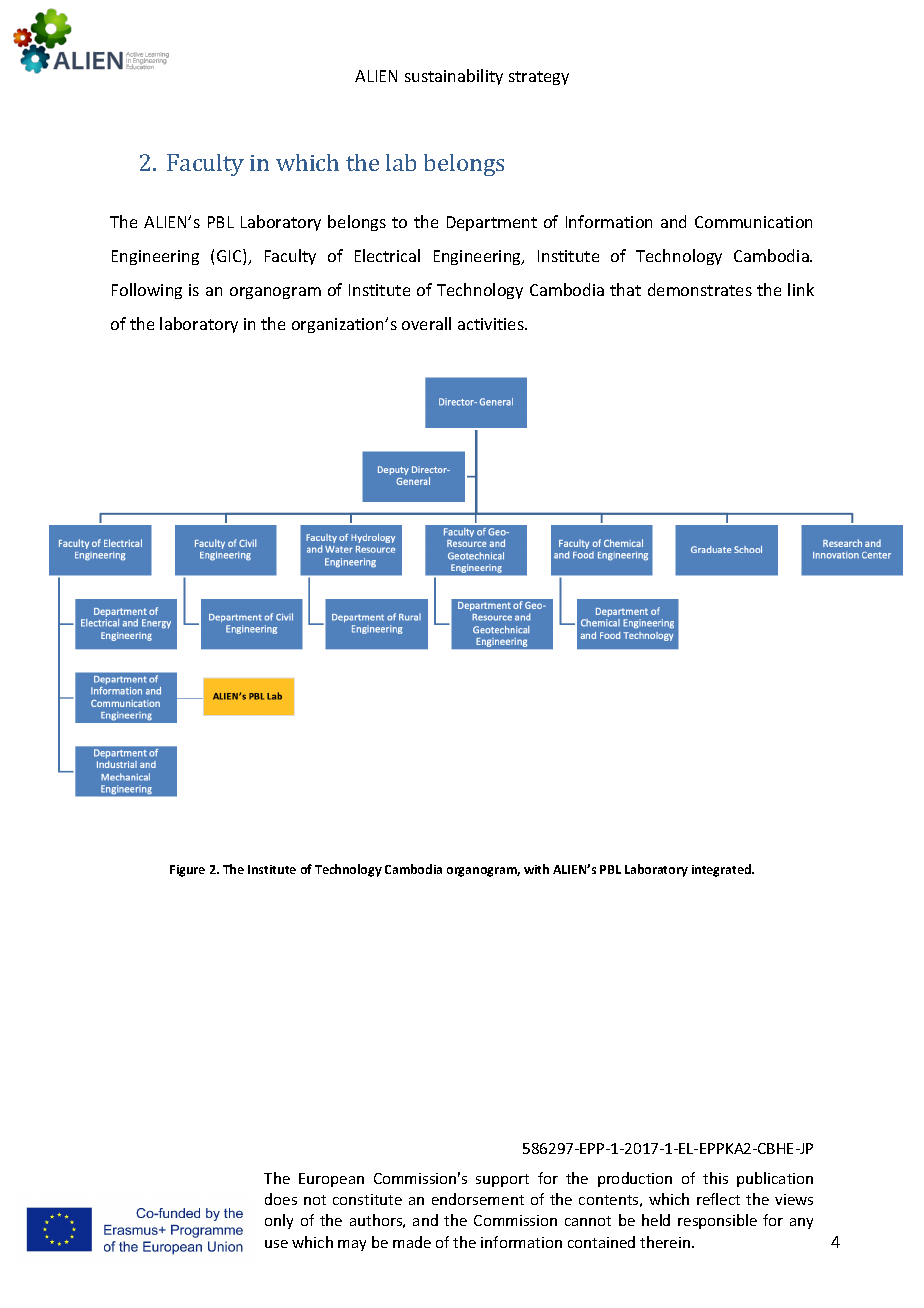 Image resolution: width=924 pixels, height=1308 pixels. What do you see at coordinates (536, 869) in the screenshot?
I see `with` at bounding box center [536, 869].
